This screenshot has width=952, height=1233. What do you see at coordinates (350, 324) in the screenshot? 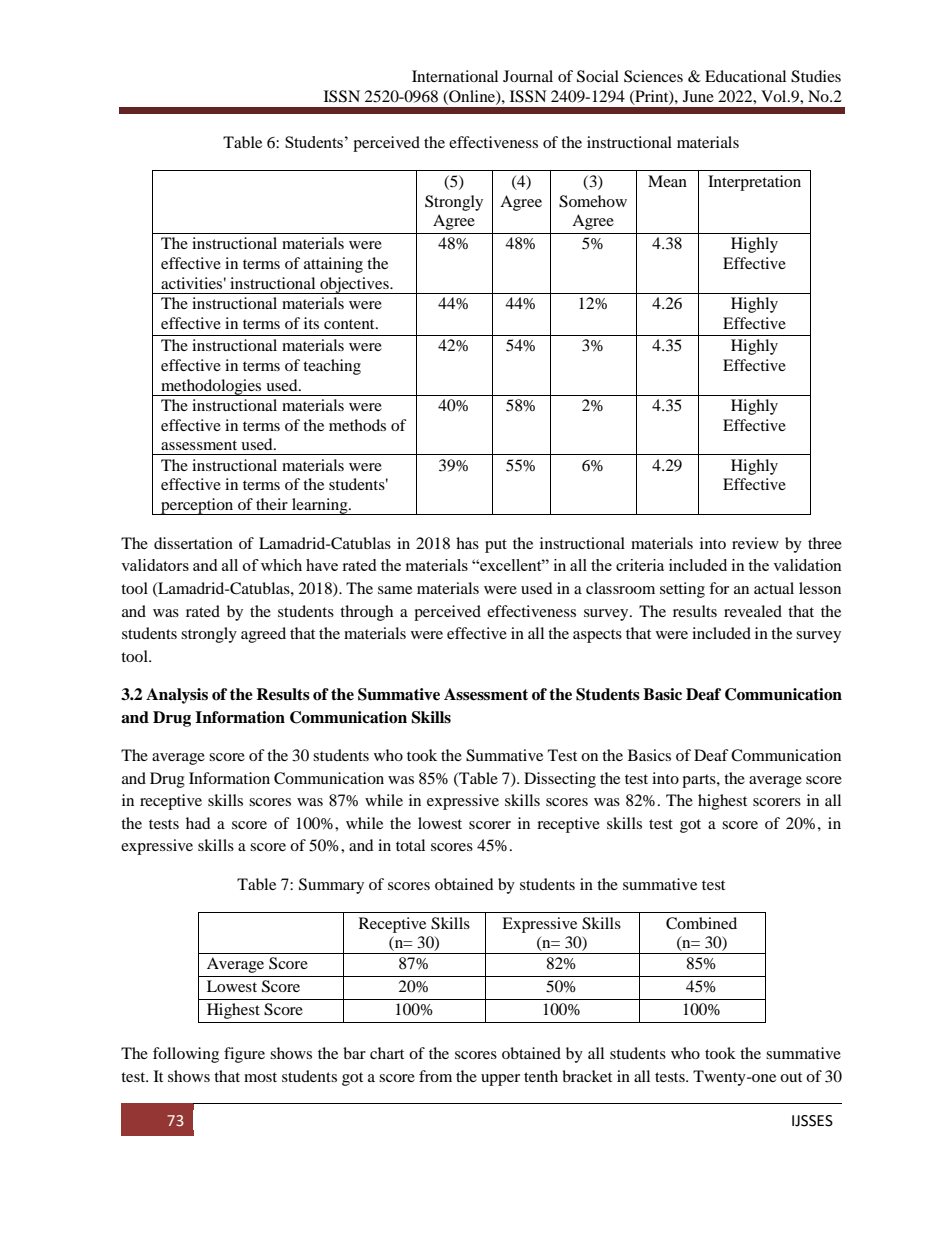
I see `content` at bounding box center [350, 324].
